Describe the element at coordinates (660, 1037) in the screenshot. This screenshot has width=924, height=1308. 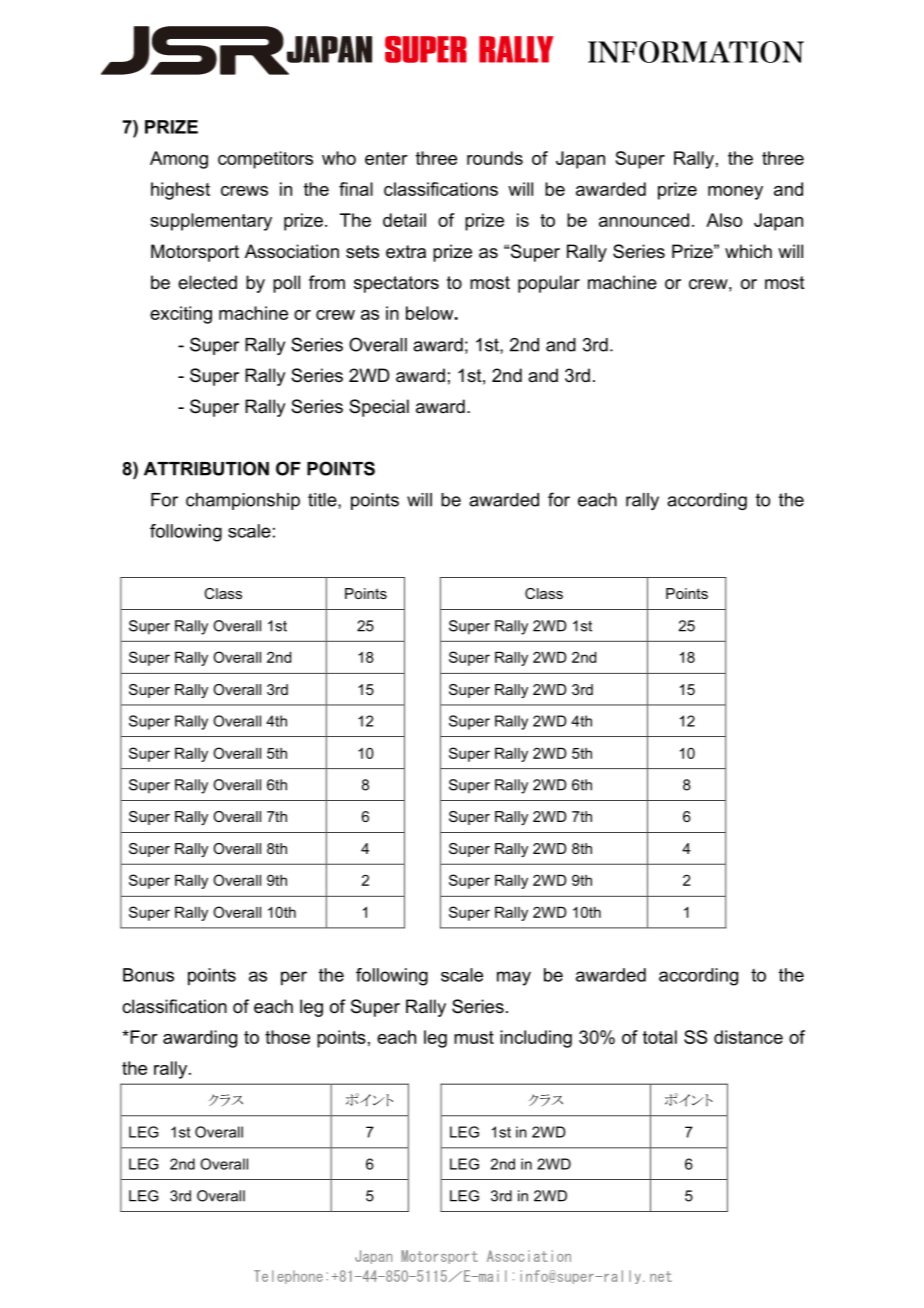
I see `total` at that location.
